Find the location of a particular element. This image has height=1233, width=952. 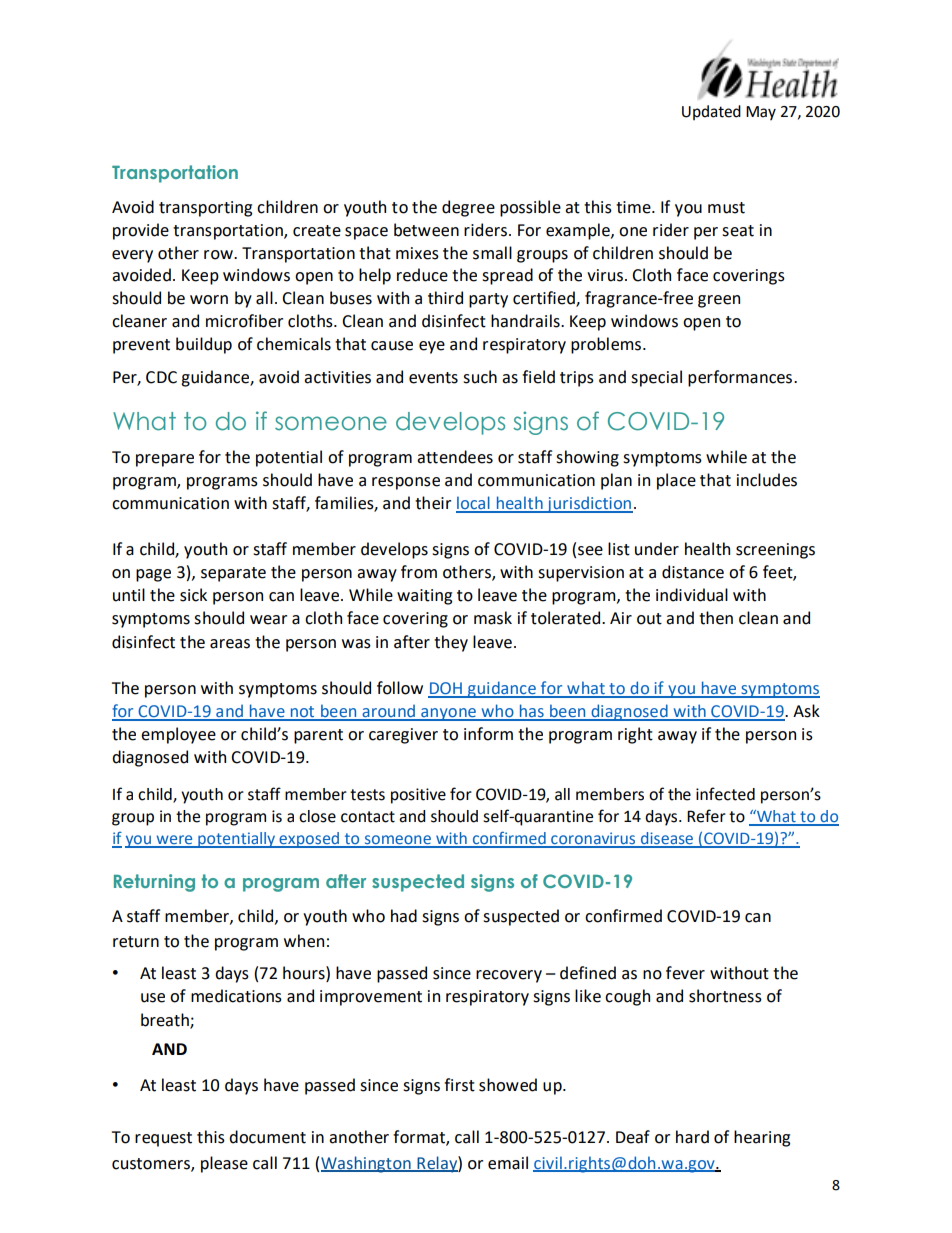

areas is located at coordinates (230, 644).
